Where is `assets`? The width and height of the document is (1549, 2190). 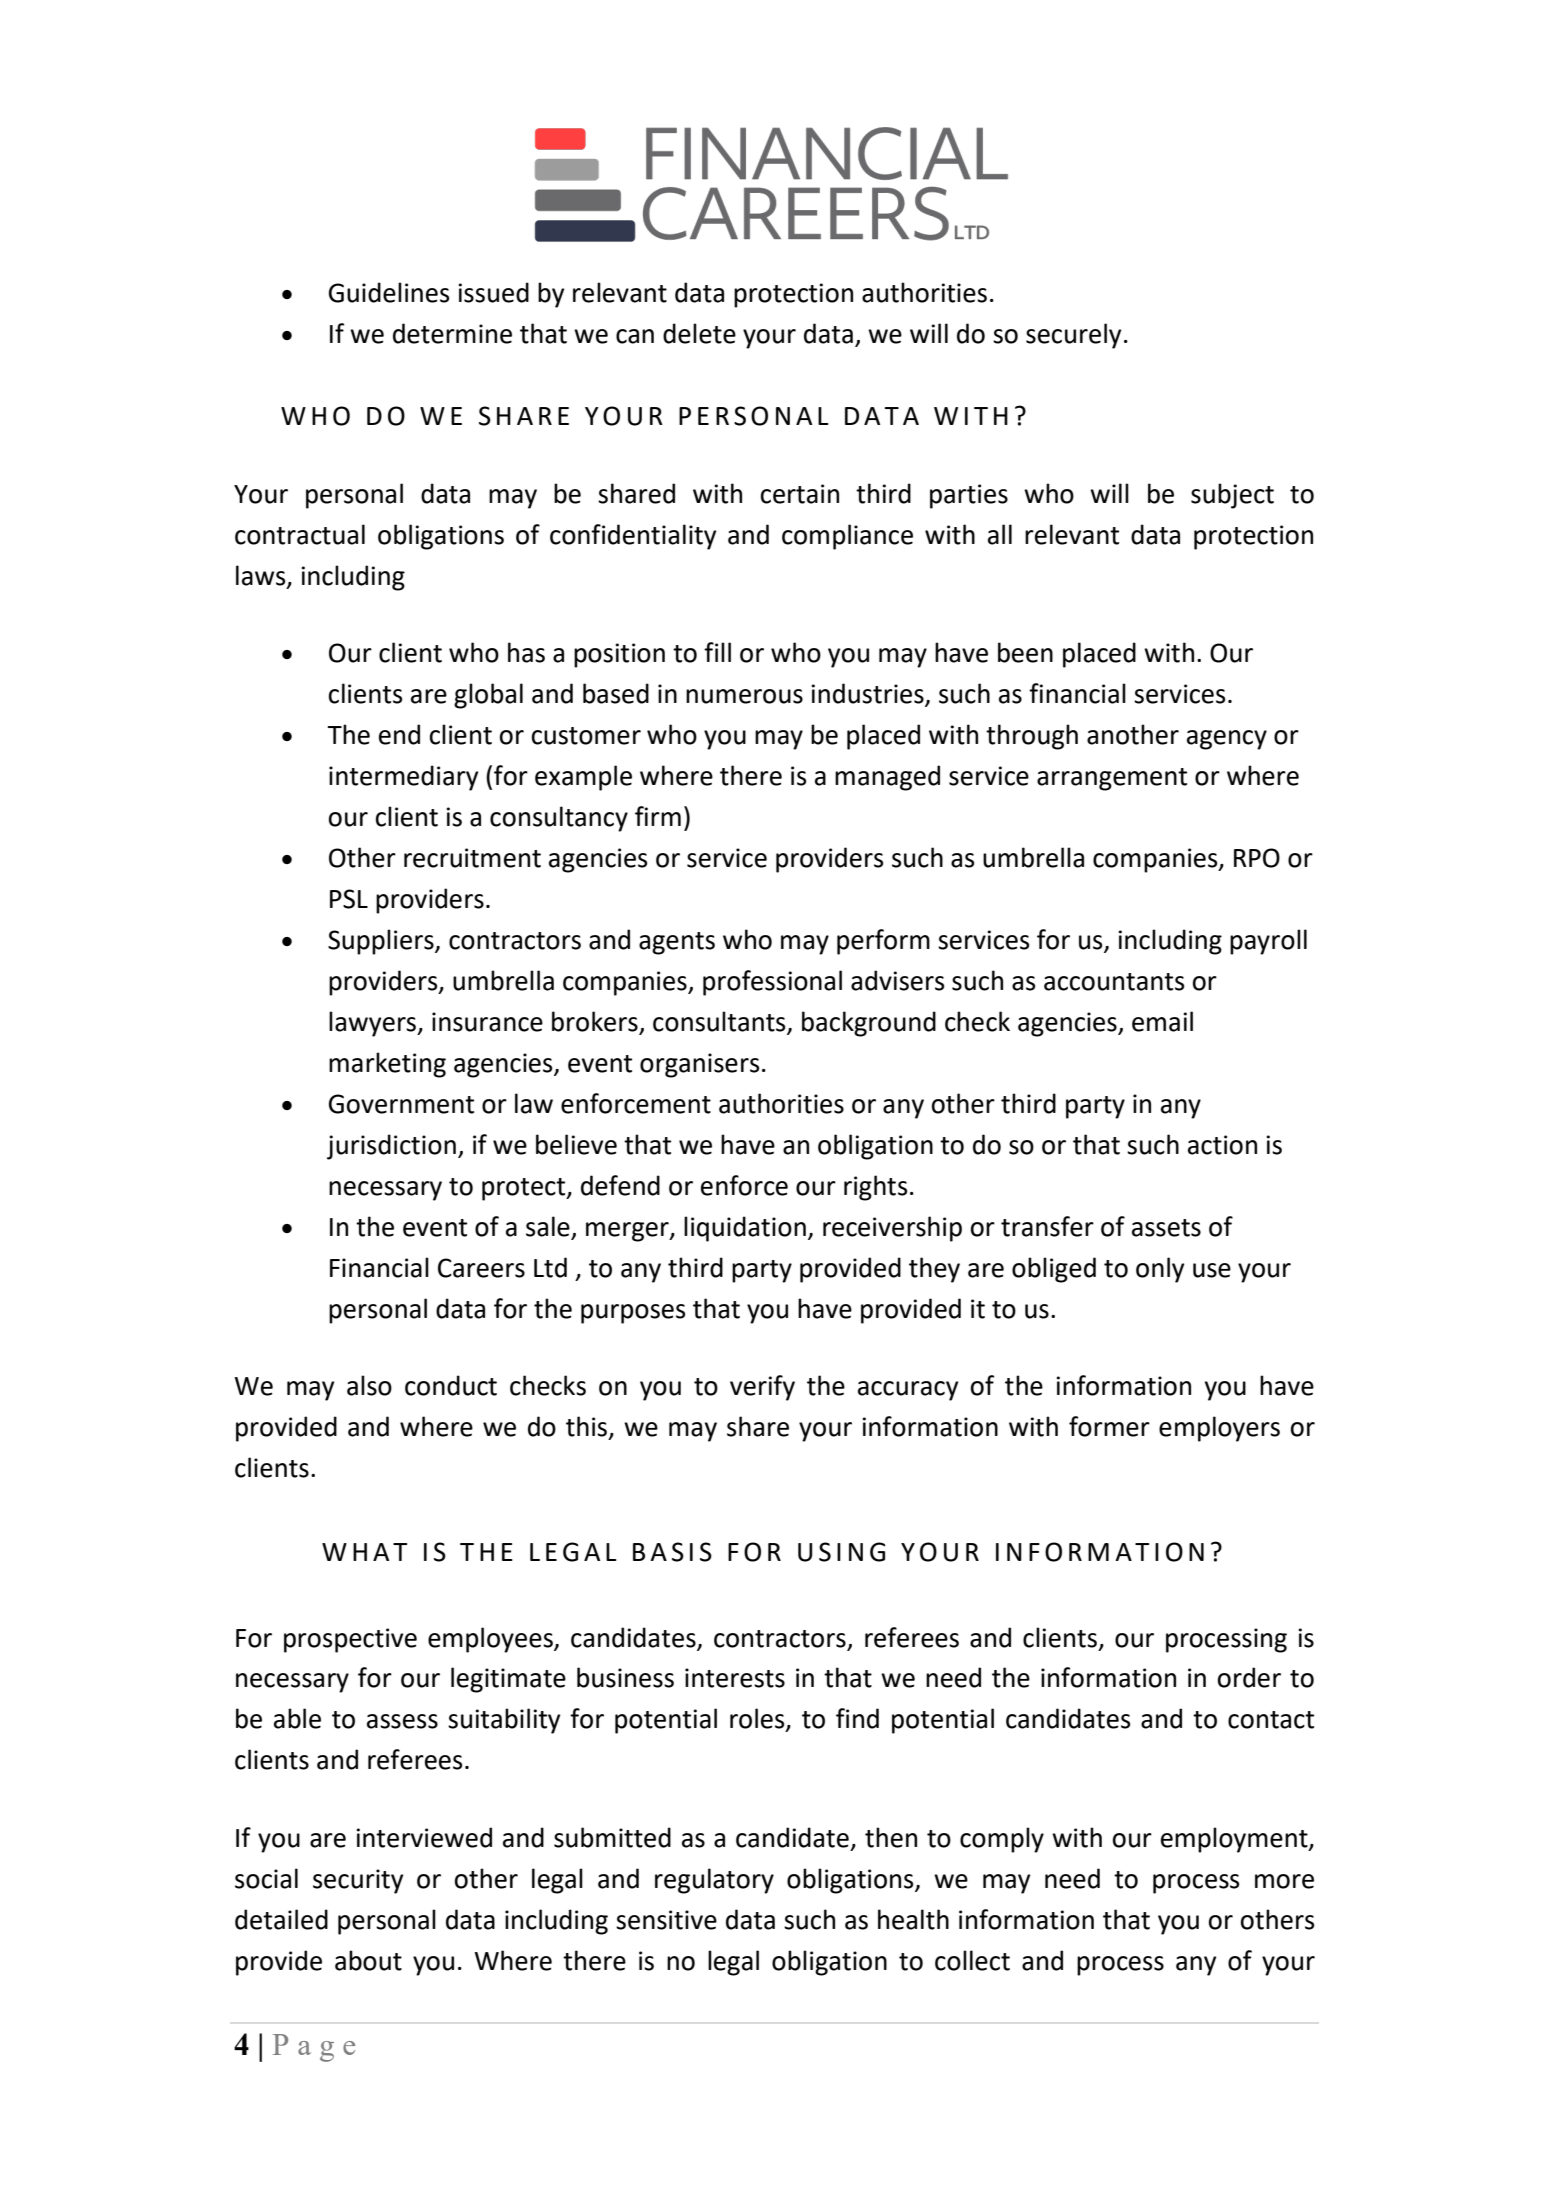
assets is located at coordinates (1166, 1228).
